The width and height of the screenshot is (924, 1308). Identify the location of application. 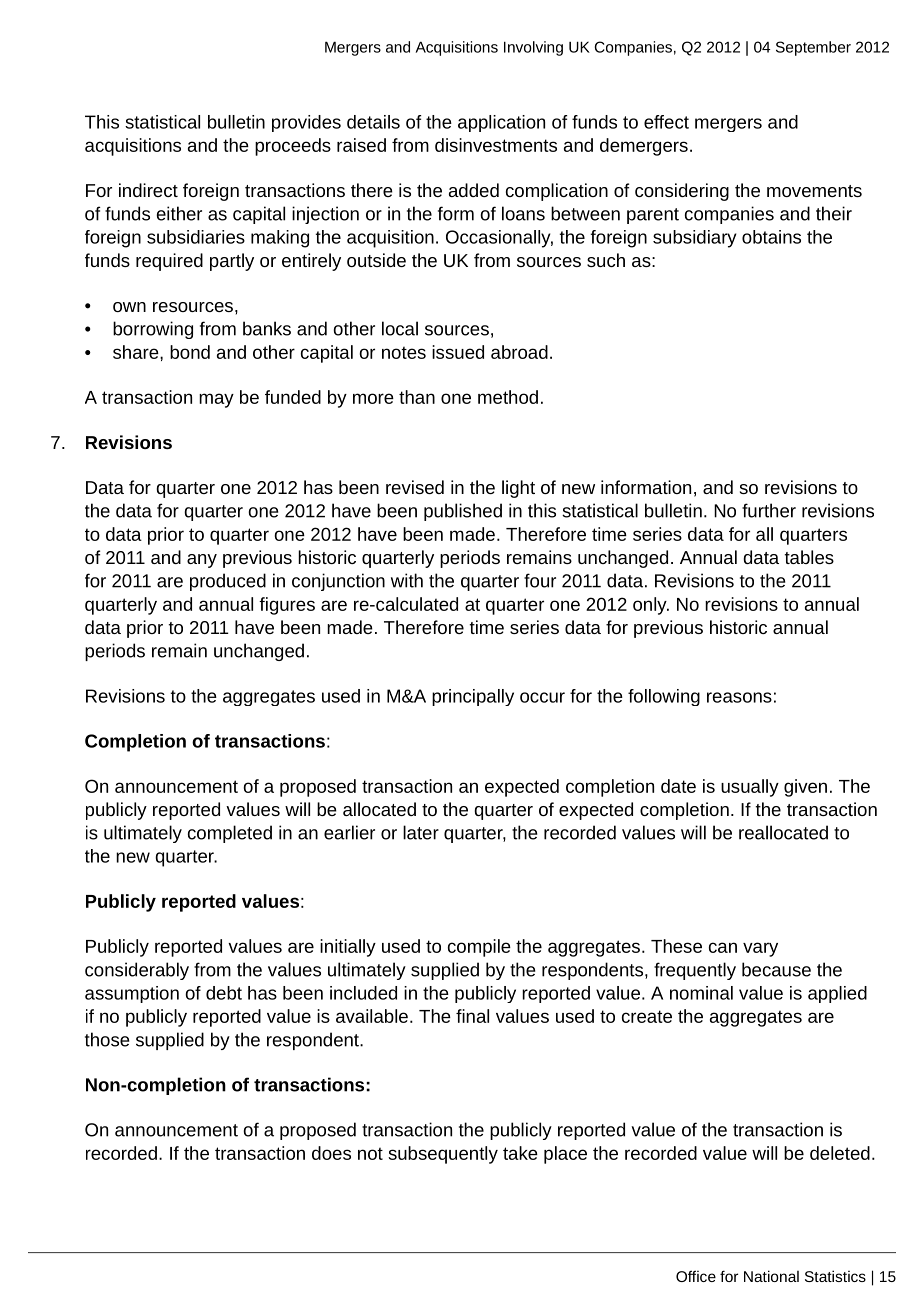
(501, 123).
